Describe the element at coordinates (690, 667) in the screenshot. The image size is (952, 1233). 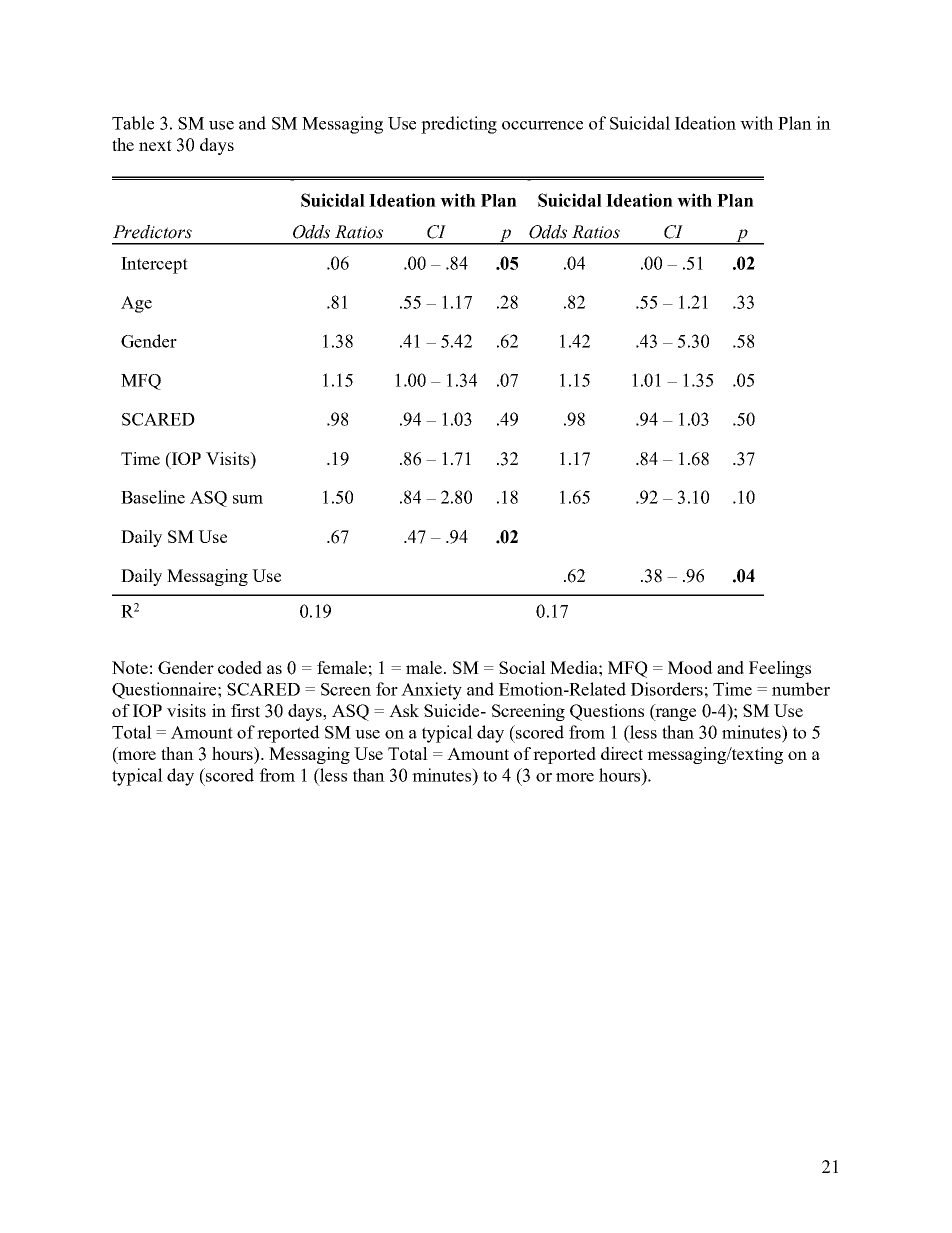
I see `Mood` at that location.
